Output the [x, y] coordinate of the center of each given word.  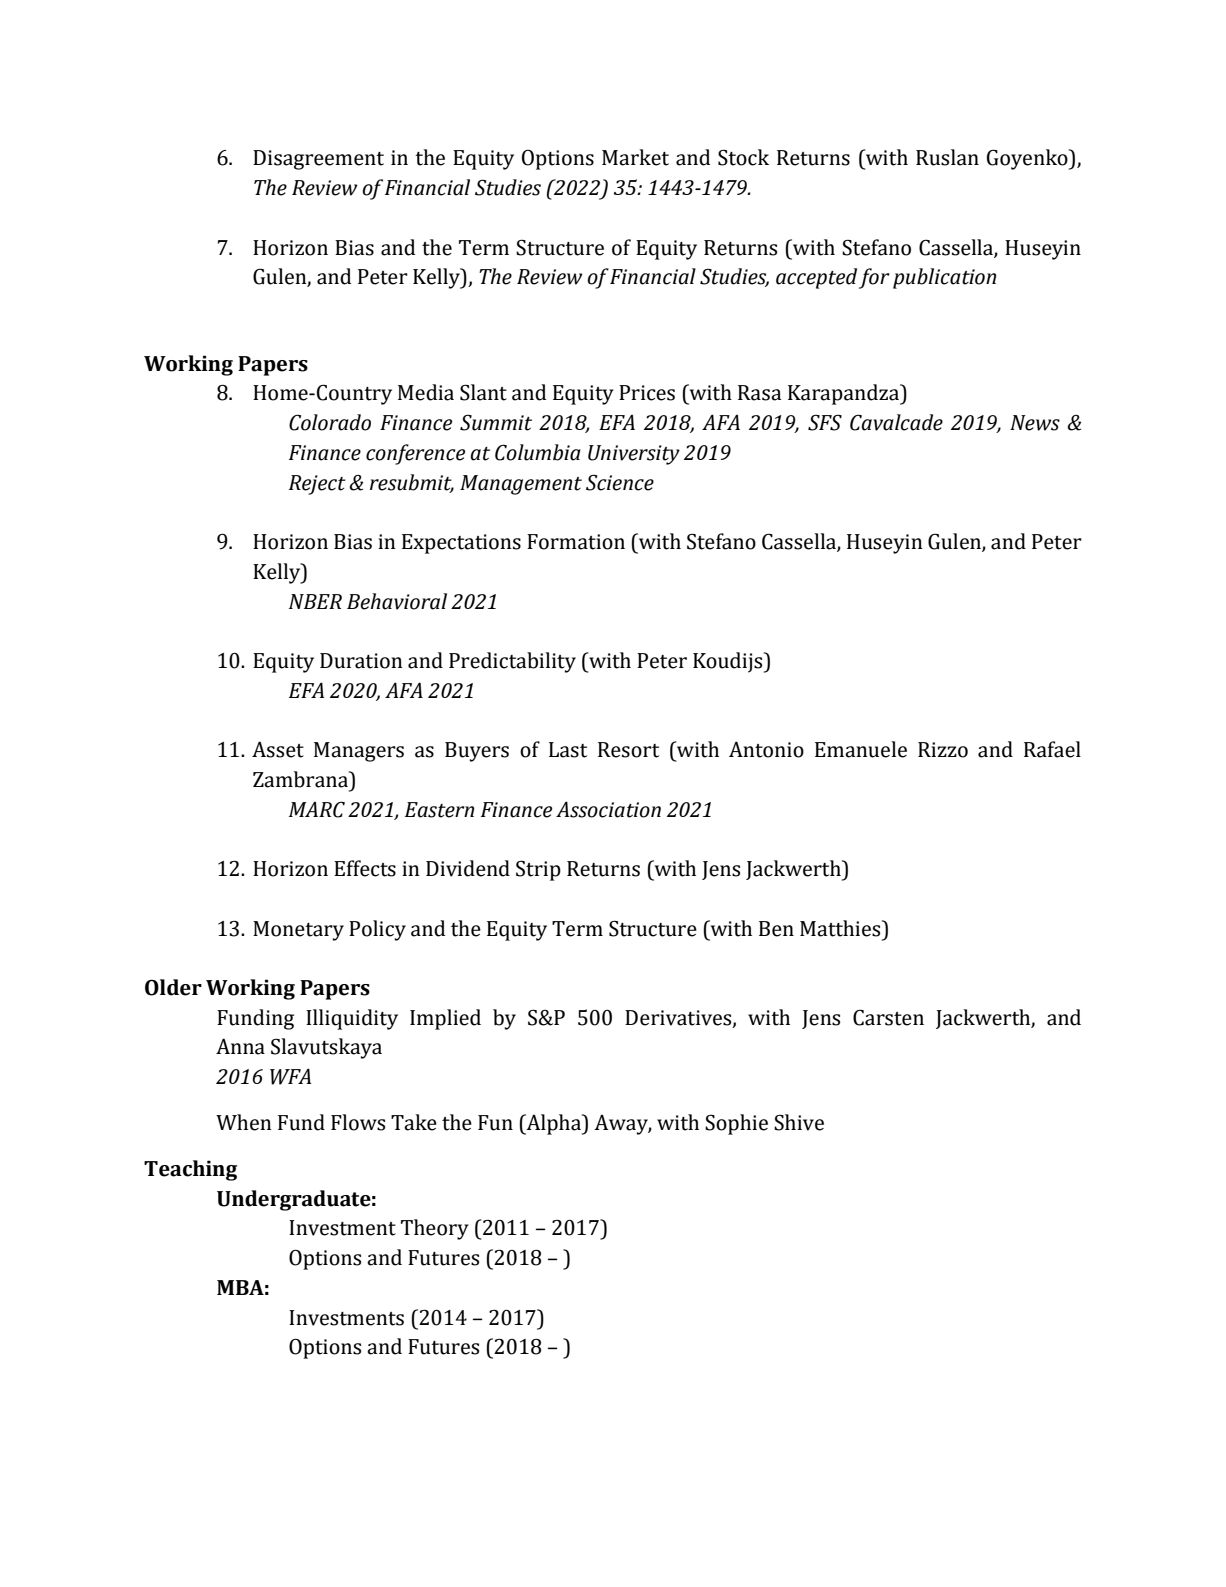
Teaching [190, 1170]
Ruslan [947, 157]
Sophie [736, 1124]
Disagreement [318, 160]
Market [635, 157]
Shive [799, 1122]
